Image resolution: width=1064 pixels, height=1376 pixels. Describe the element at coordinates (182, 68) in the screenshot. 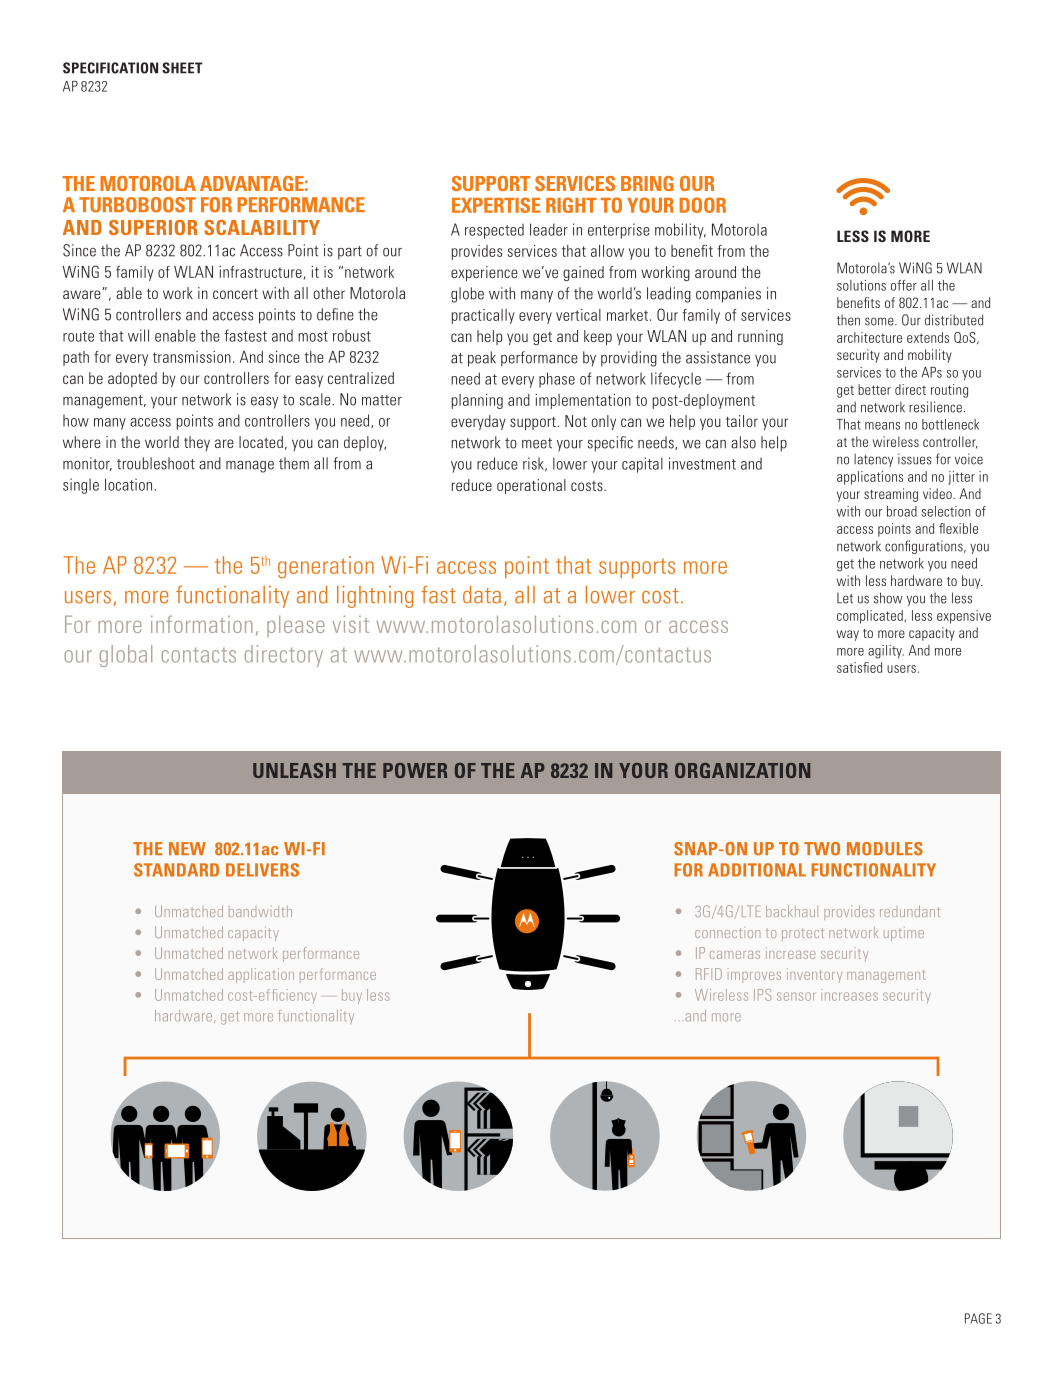

I see `SHEET` at that location.
